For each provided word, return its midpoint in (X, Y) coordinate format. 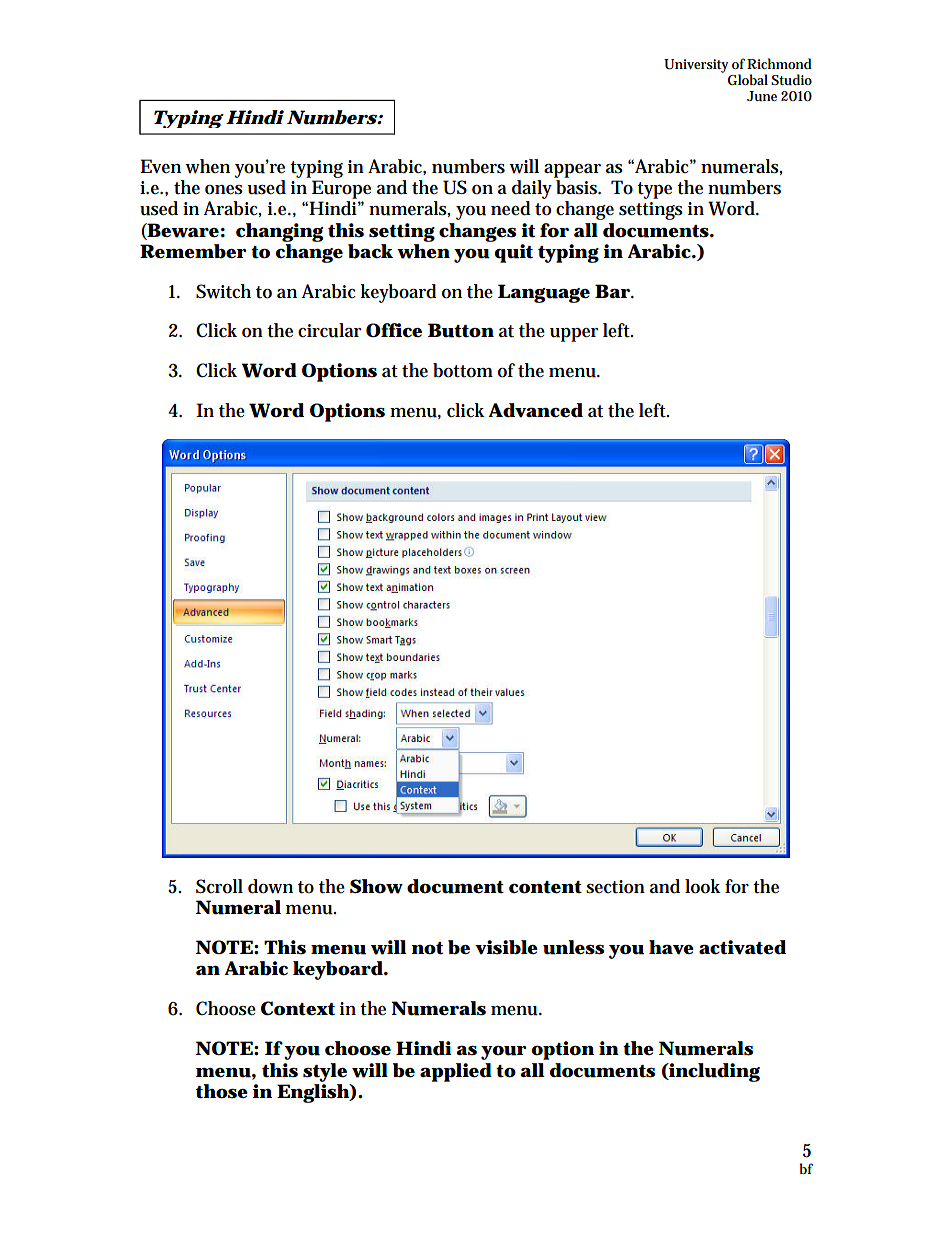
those (222, 1091)
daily (532, 189)
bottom (463, 370)
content (545, 887)
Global (748, 79)
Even (160, 166)
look (703, 886)
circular (329, 330)
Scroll (219, 886)
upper (574, 335)
